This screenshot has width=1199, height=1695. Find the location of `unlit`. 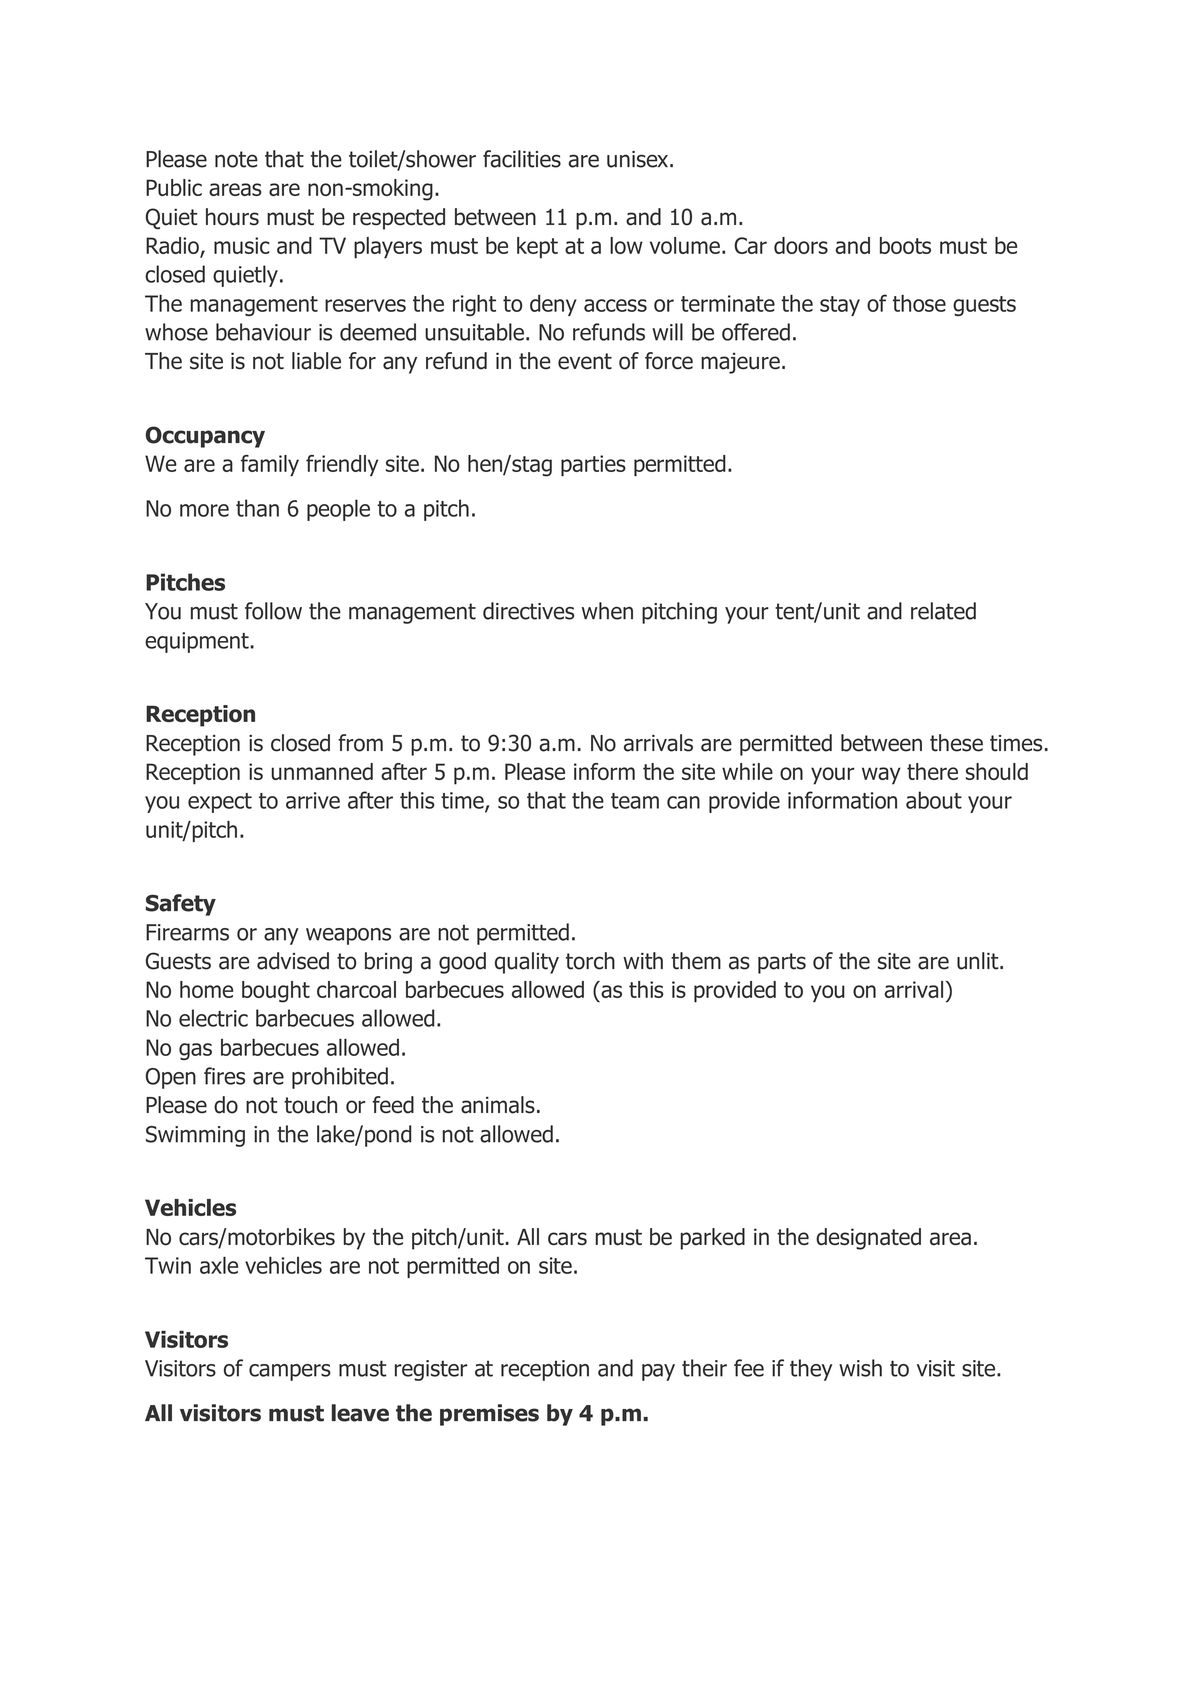

unlit is located at coordinates (979, 961).
